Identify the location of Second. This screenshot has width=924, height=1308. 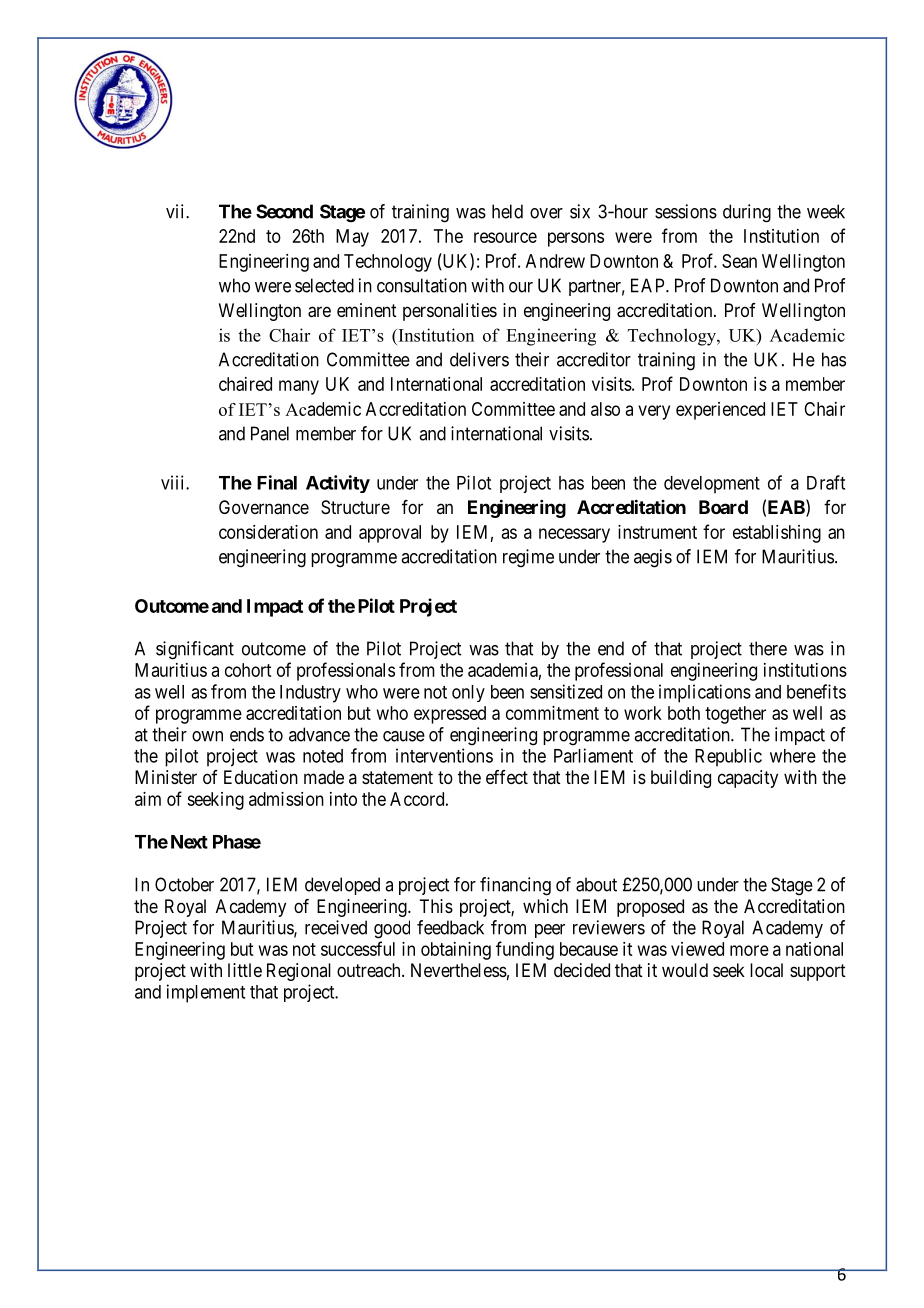
(284, 211).
